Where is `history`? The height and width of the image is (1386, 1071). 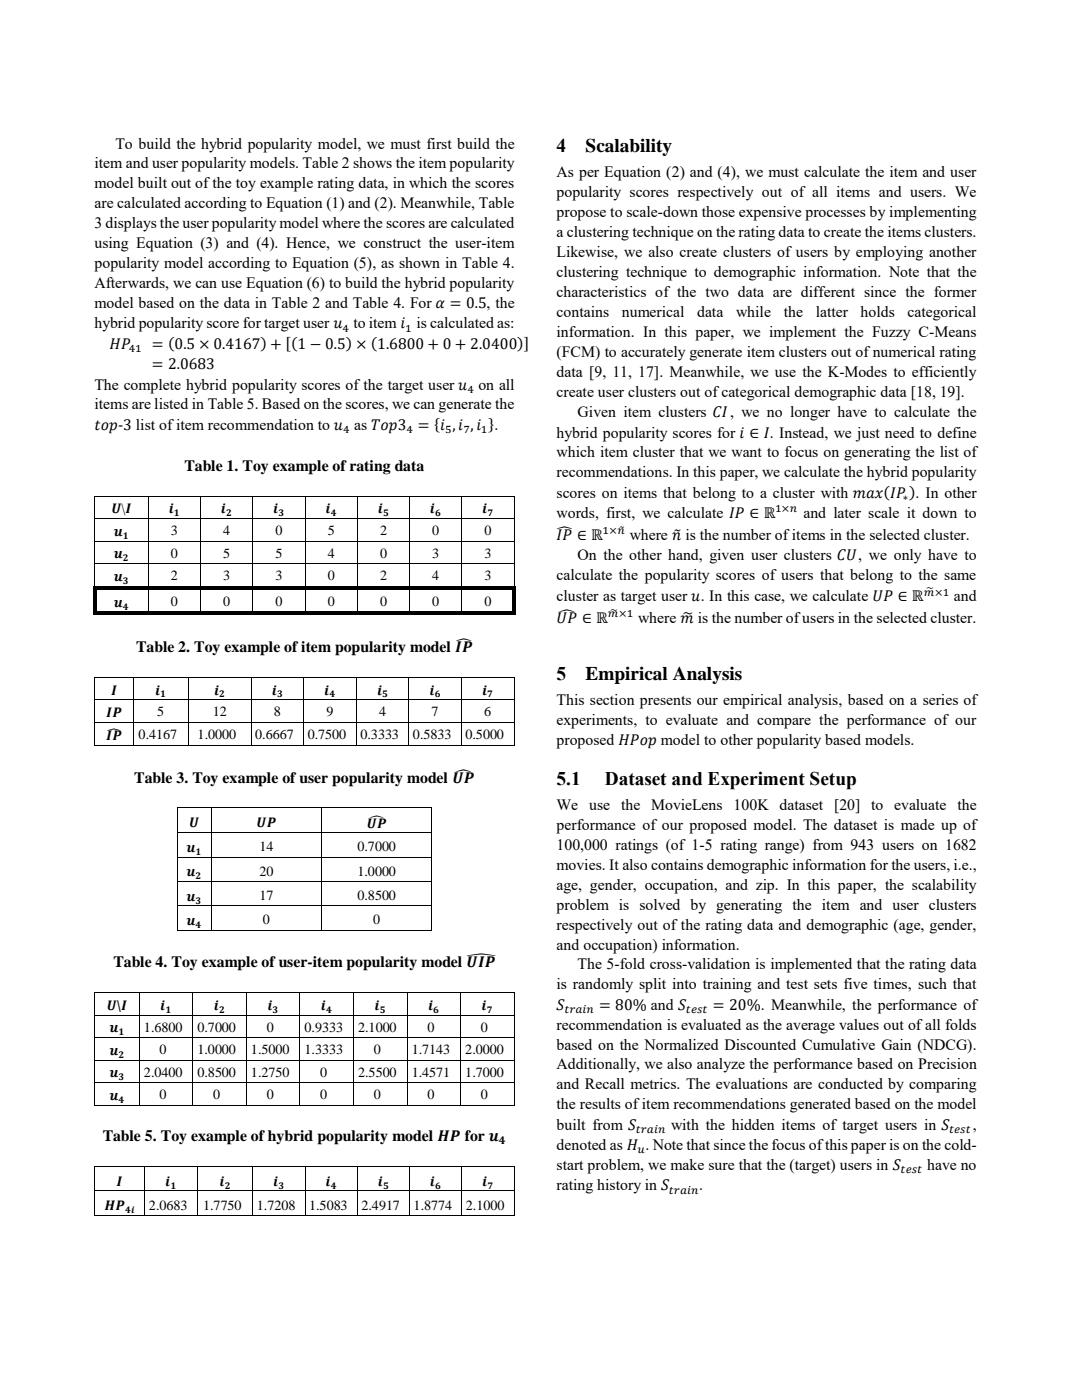
history is located at coordinates (619, 1186).
